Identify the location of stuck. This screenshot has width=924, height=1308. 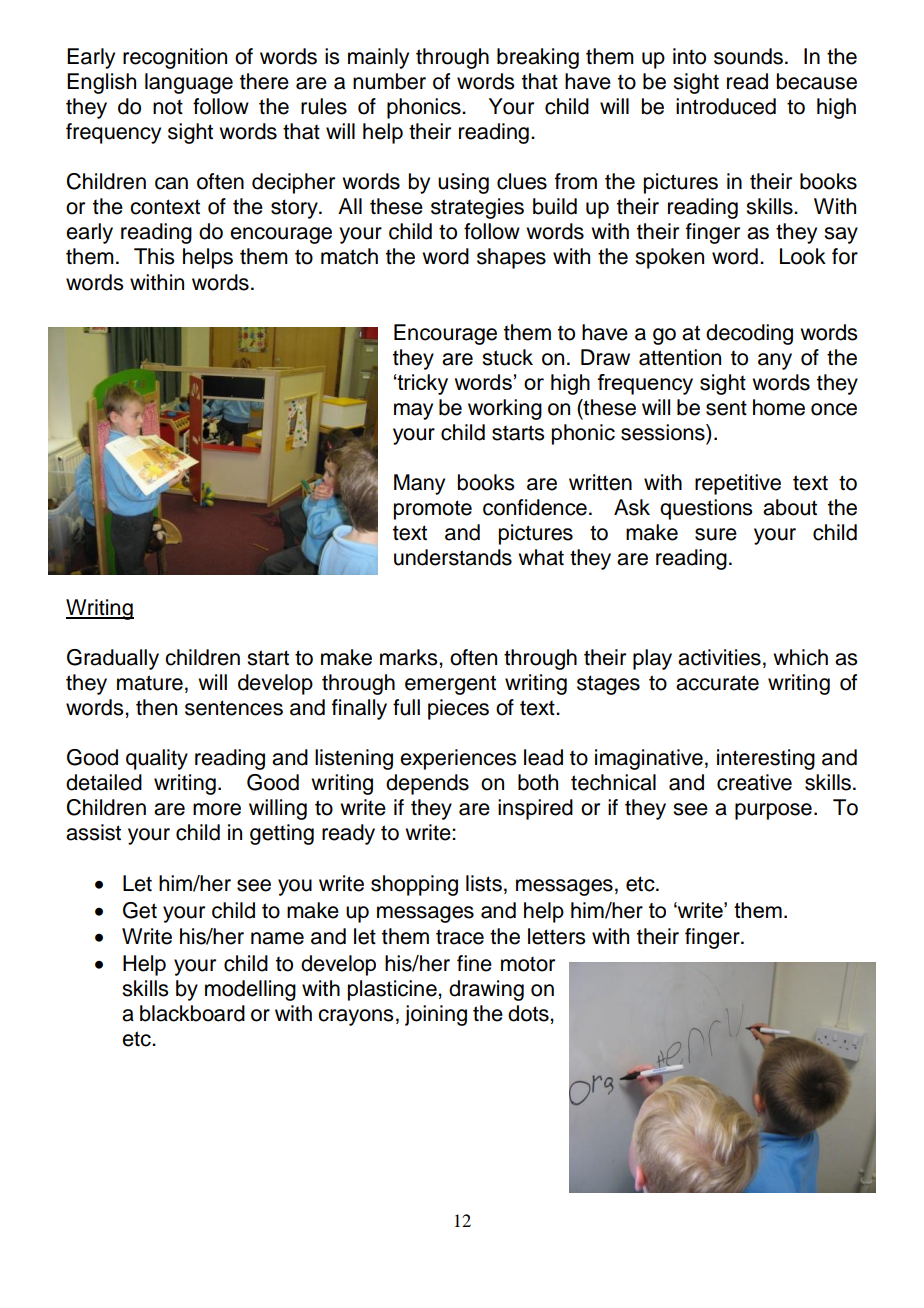
(507, 357).
